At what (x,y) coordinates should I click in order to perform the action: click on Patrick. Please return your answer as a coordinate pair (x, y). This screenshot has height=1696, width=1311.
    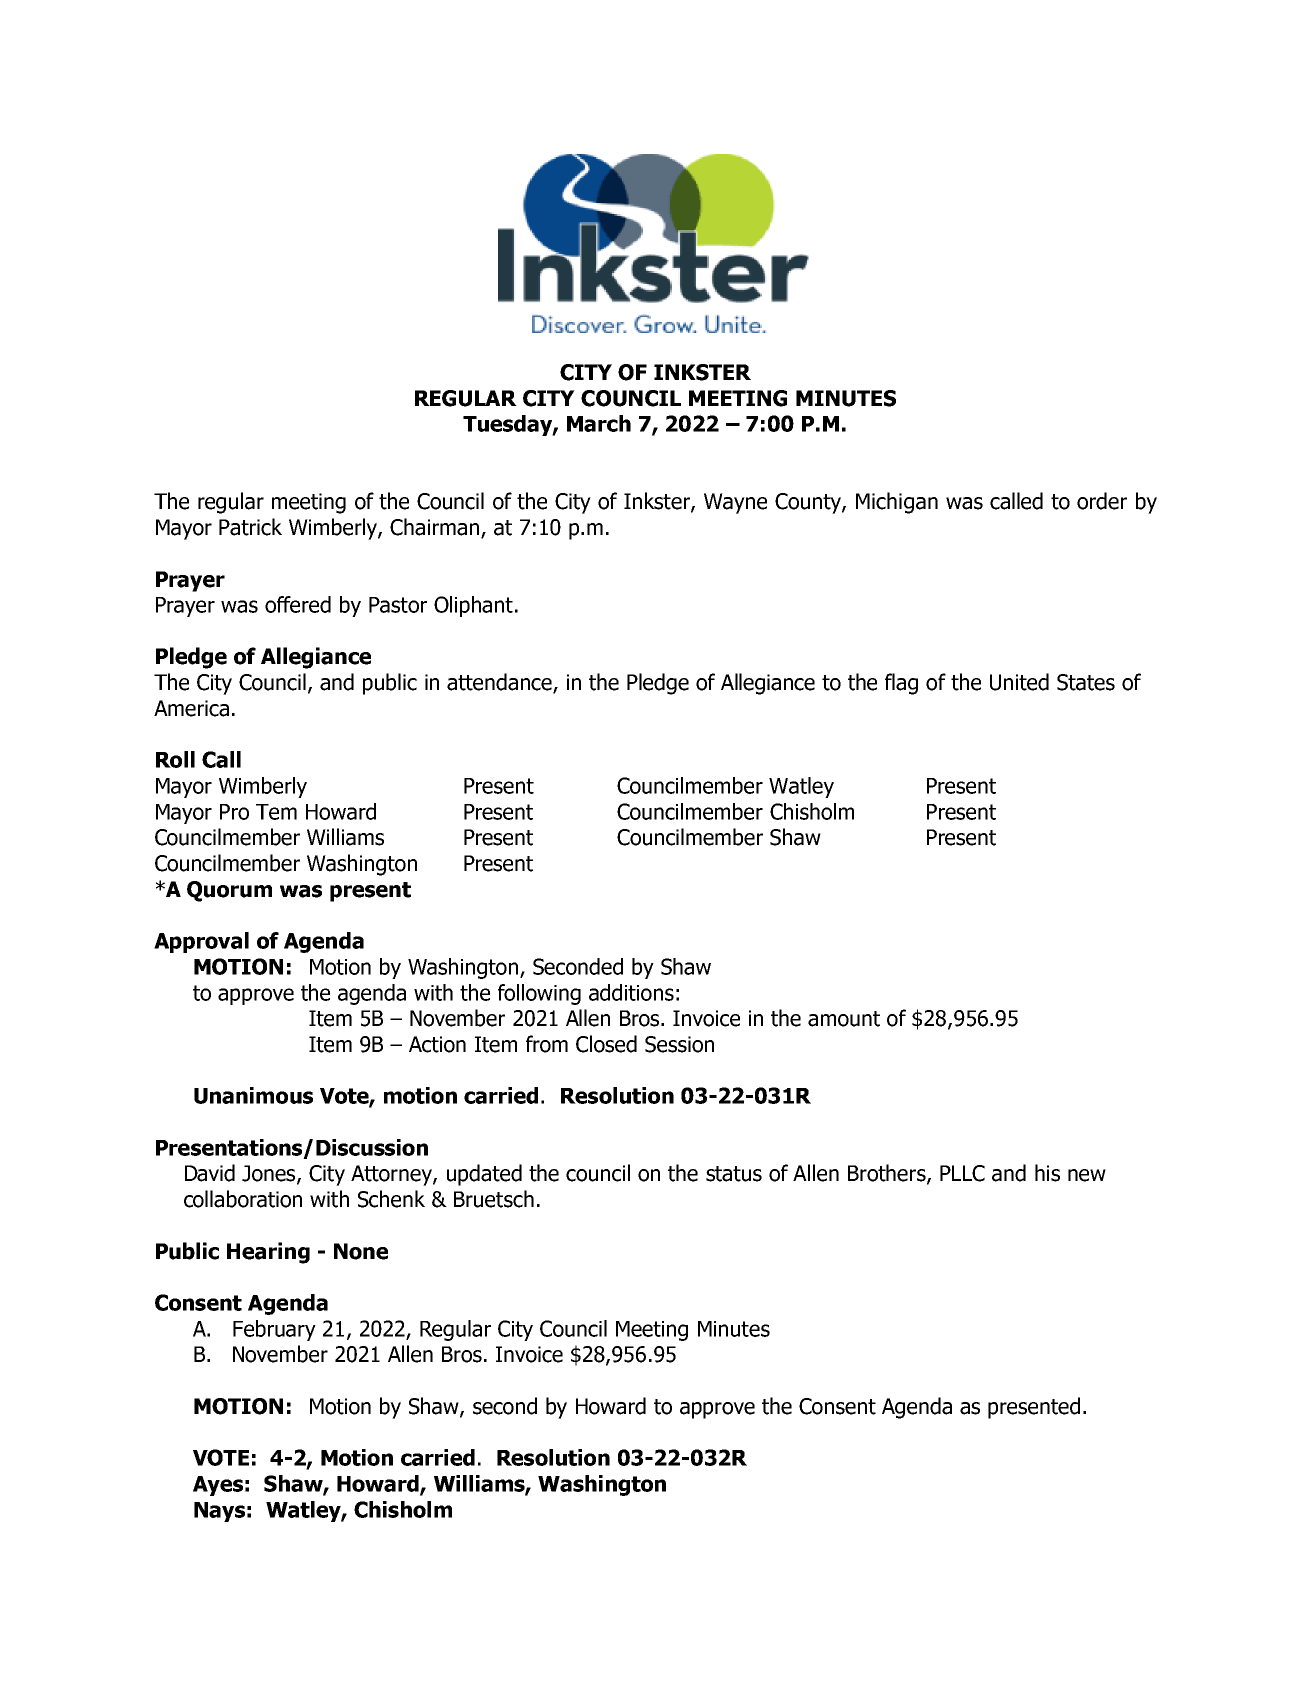
    Looking at the image, I should click on (250, 527).
